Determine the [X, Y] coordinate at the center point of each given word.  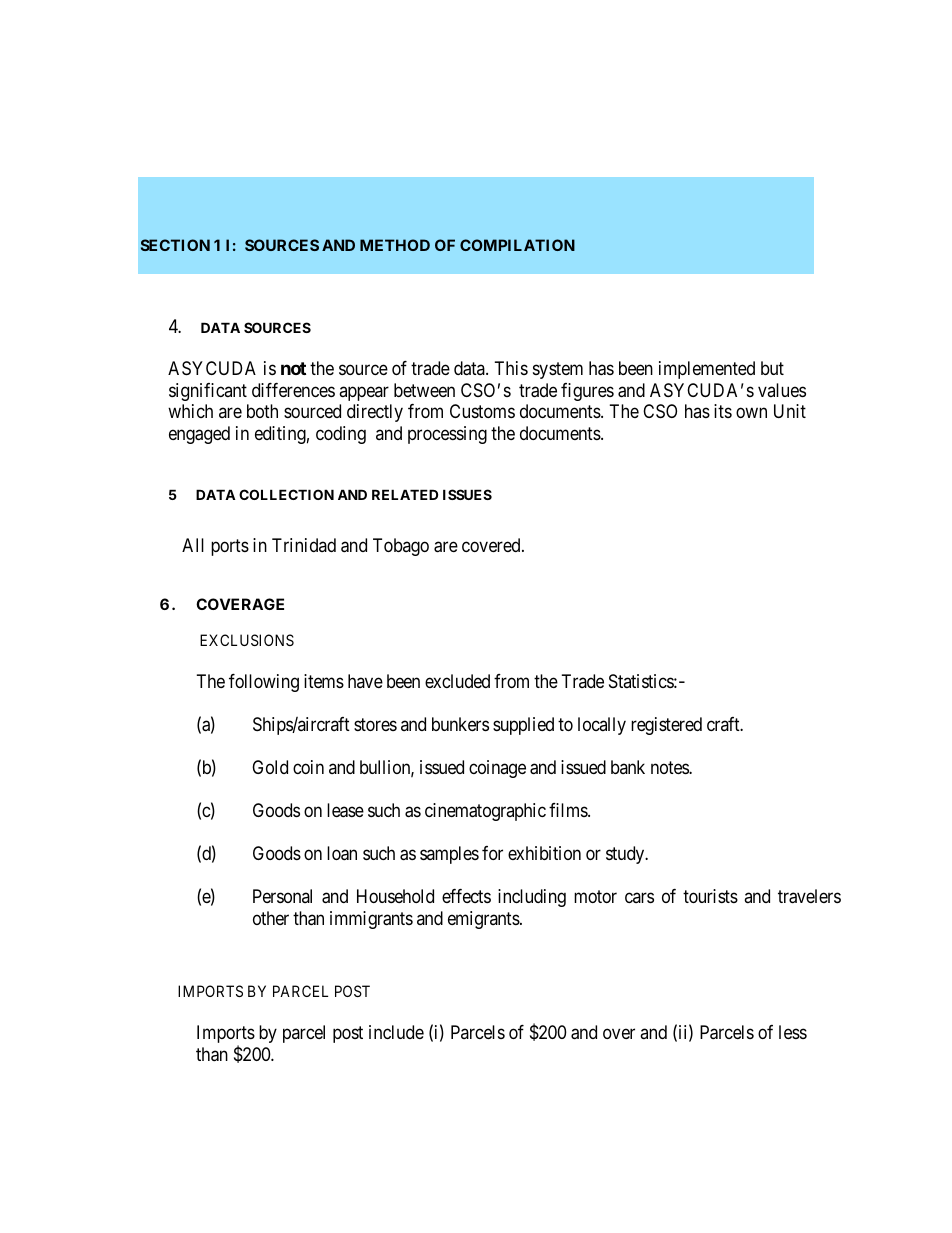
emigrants [484, 920]
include [396, 1032]
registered [666, 726]
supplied [523, 726]
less [793, 1032]
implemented [707, 370]
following [264, 683]
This [511, 368]
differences [293, 390]
